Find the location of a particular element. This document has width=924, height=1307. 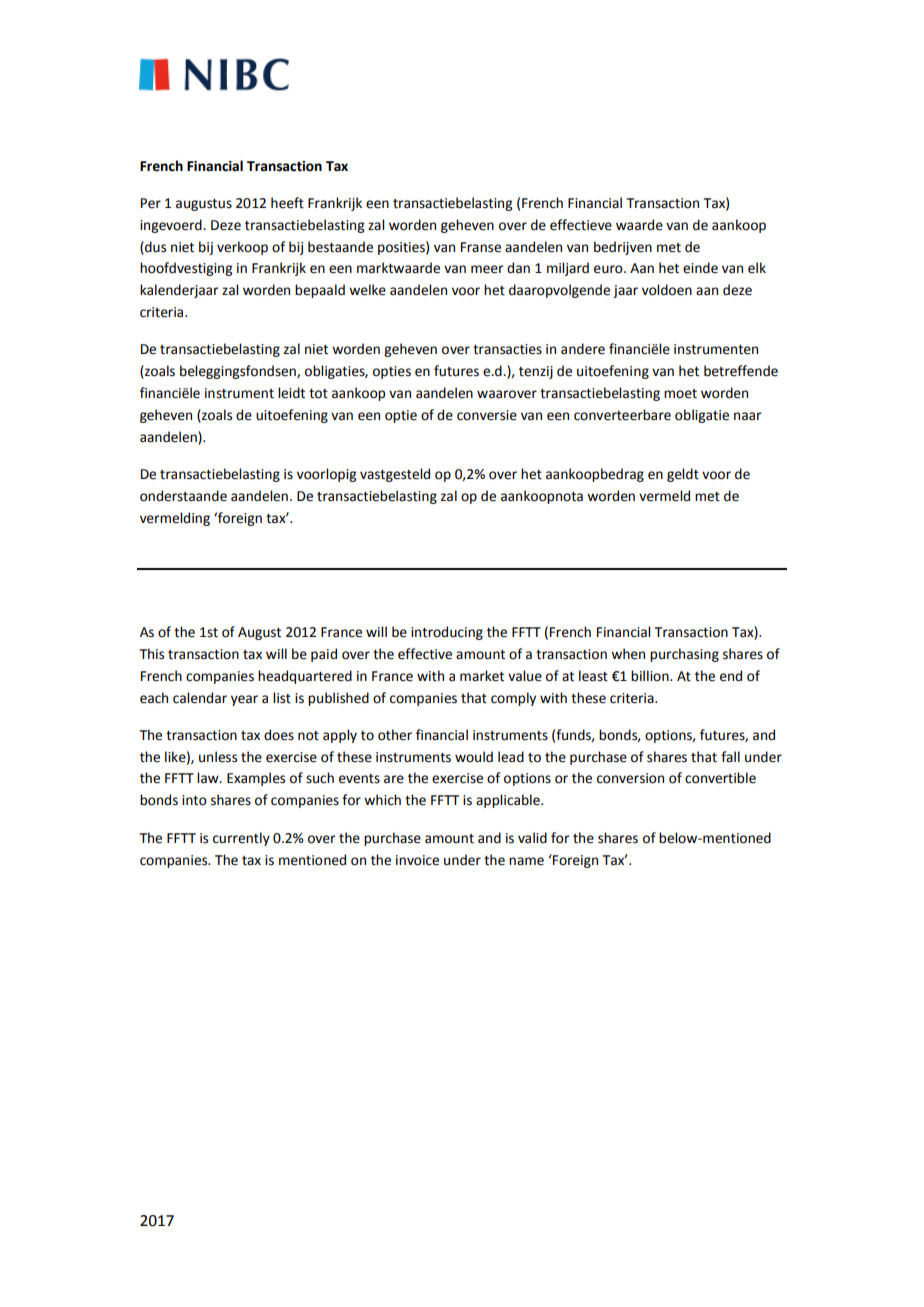

meer is located at coordinates (487, 269).
